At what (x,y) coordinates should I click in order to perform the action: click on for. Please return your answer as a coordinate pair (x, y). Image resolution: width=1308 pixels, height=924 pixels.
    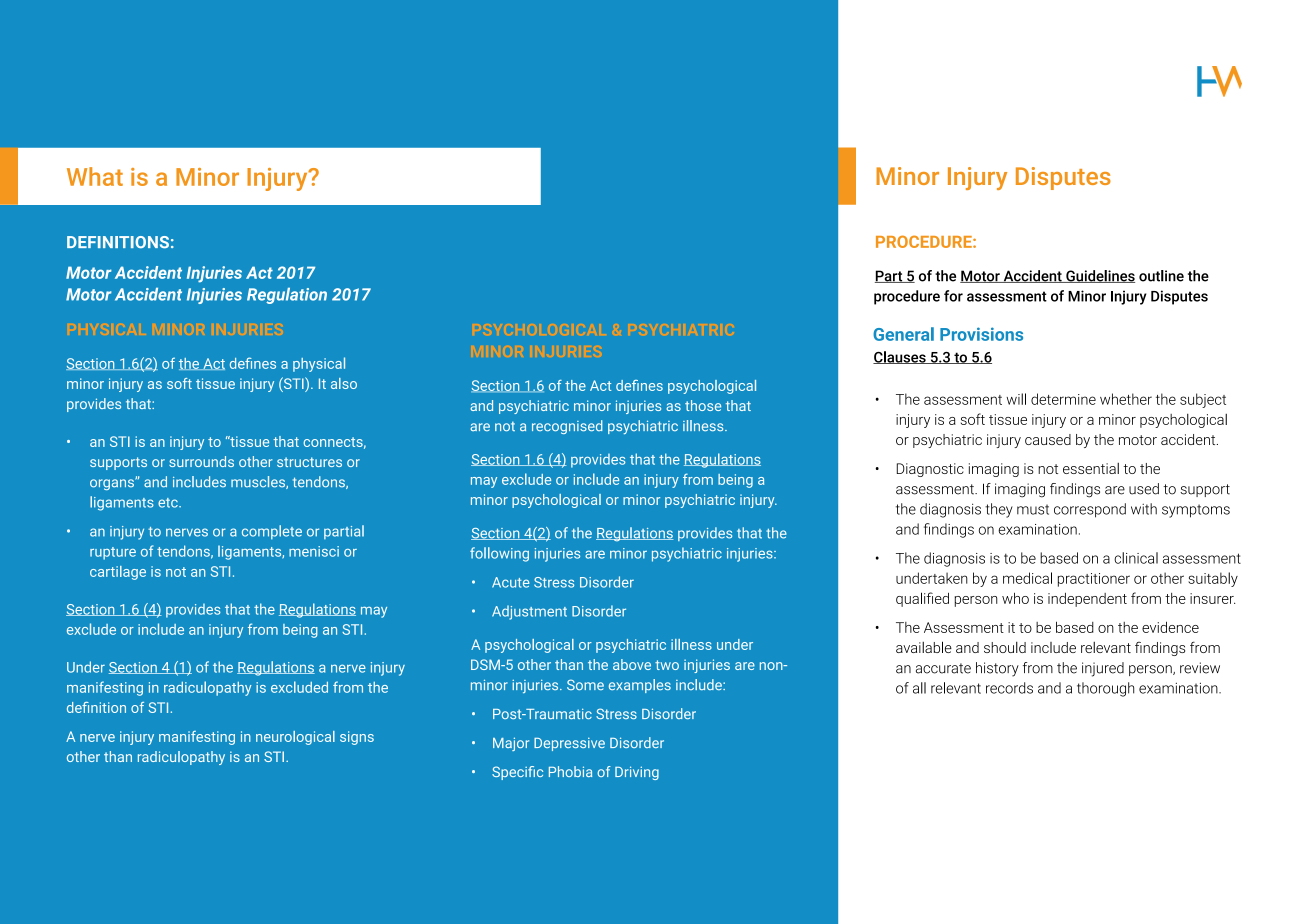
    Looking at the image, I should click on (953, 296).
